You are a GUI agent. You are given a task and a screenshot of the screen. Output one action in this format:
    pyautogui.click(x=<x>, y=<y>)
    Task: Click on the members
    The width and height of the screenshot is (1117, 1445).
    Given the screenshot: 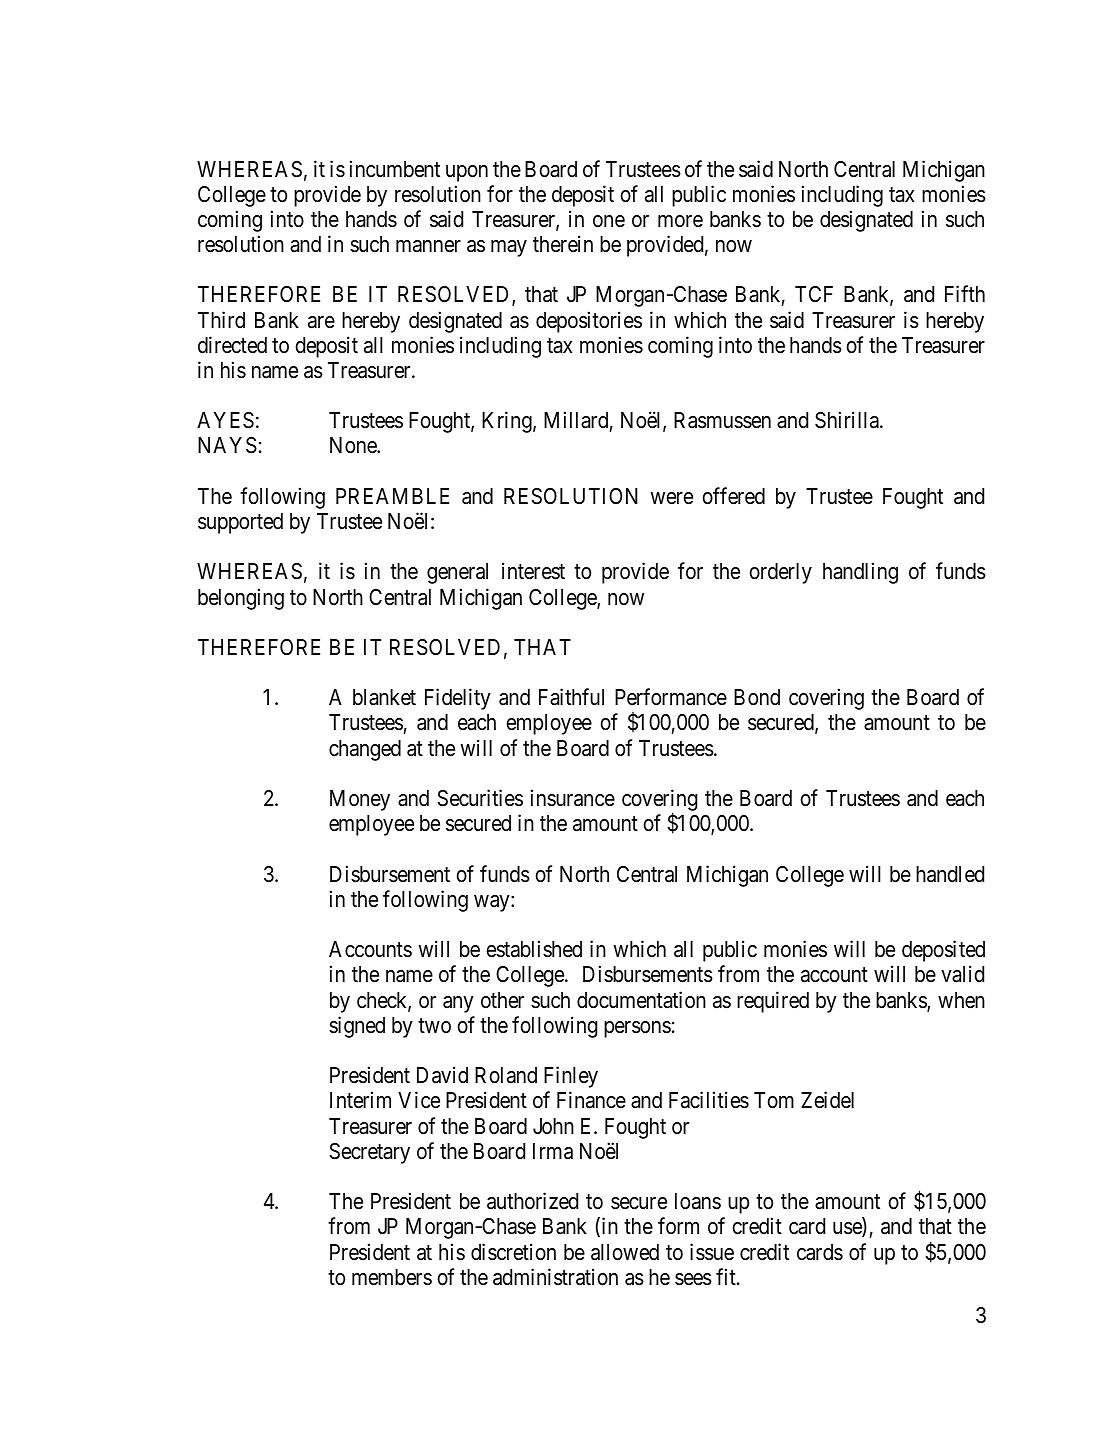 What is the action you would take?
    pyautogui.click(x=392, y=1277)
